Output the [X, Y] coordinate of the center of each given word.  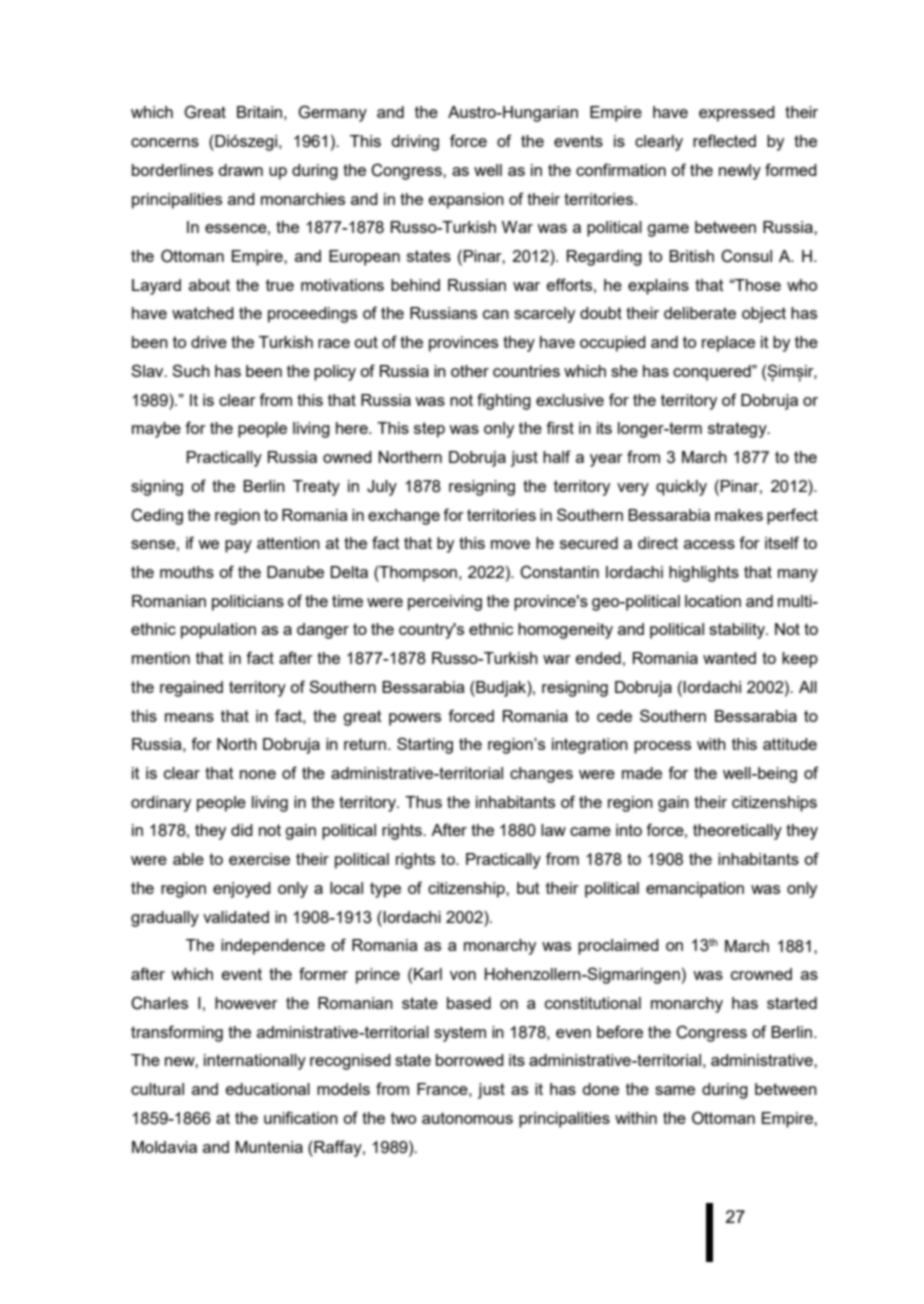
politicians [248, 603]
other [470, 371]
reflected [724, 140]
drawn [240, 170]
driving [415, 143]
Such [191, 370]
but [528, 888]
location [713, 601]
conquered [713, 373]
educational [268, 1089]
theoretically [737, 832]
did [242, 830]
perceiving [445, 603]
